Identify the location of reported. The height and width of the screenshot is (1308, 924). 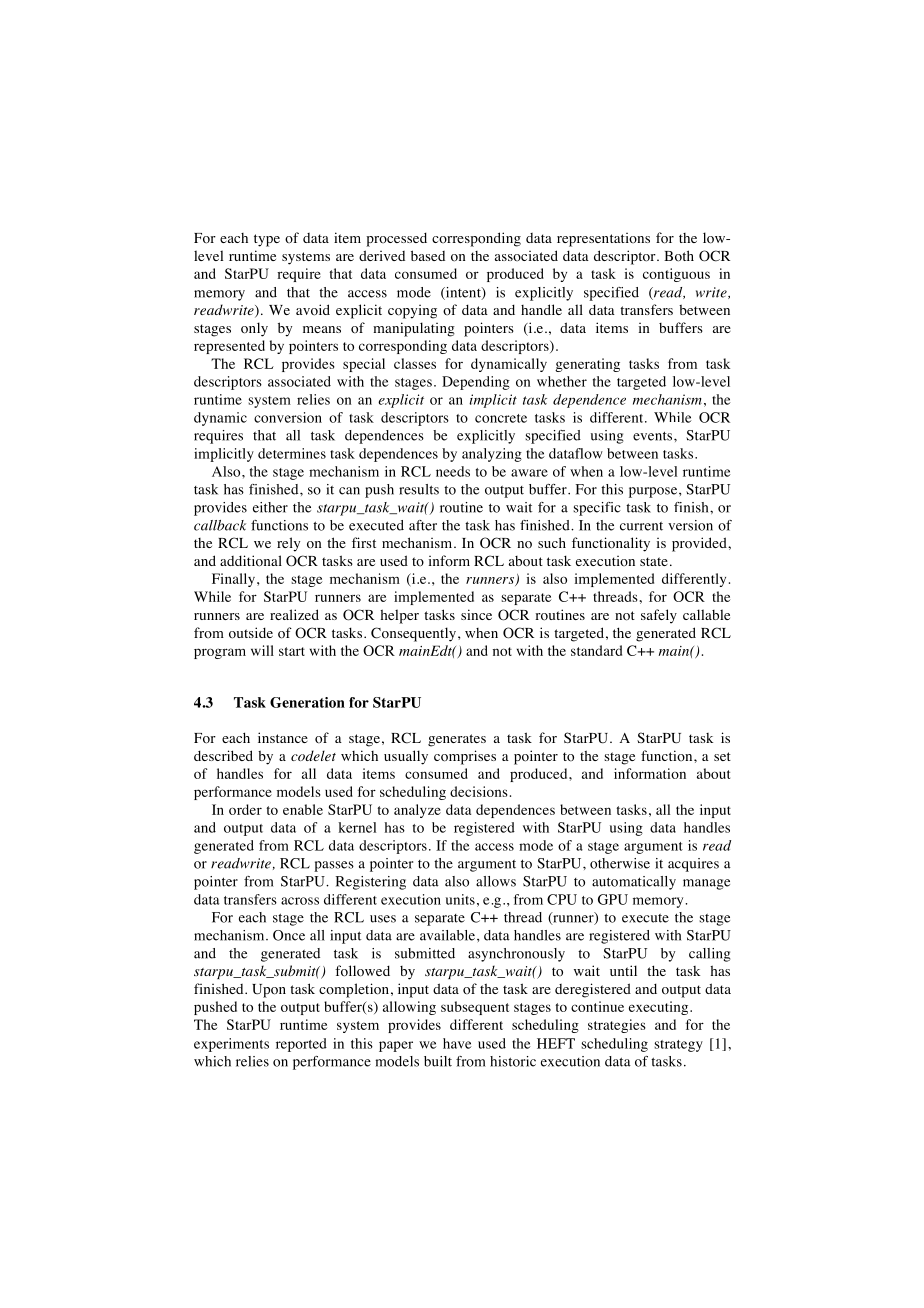
(301, 1045).
